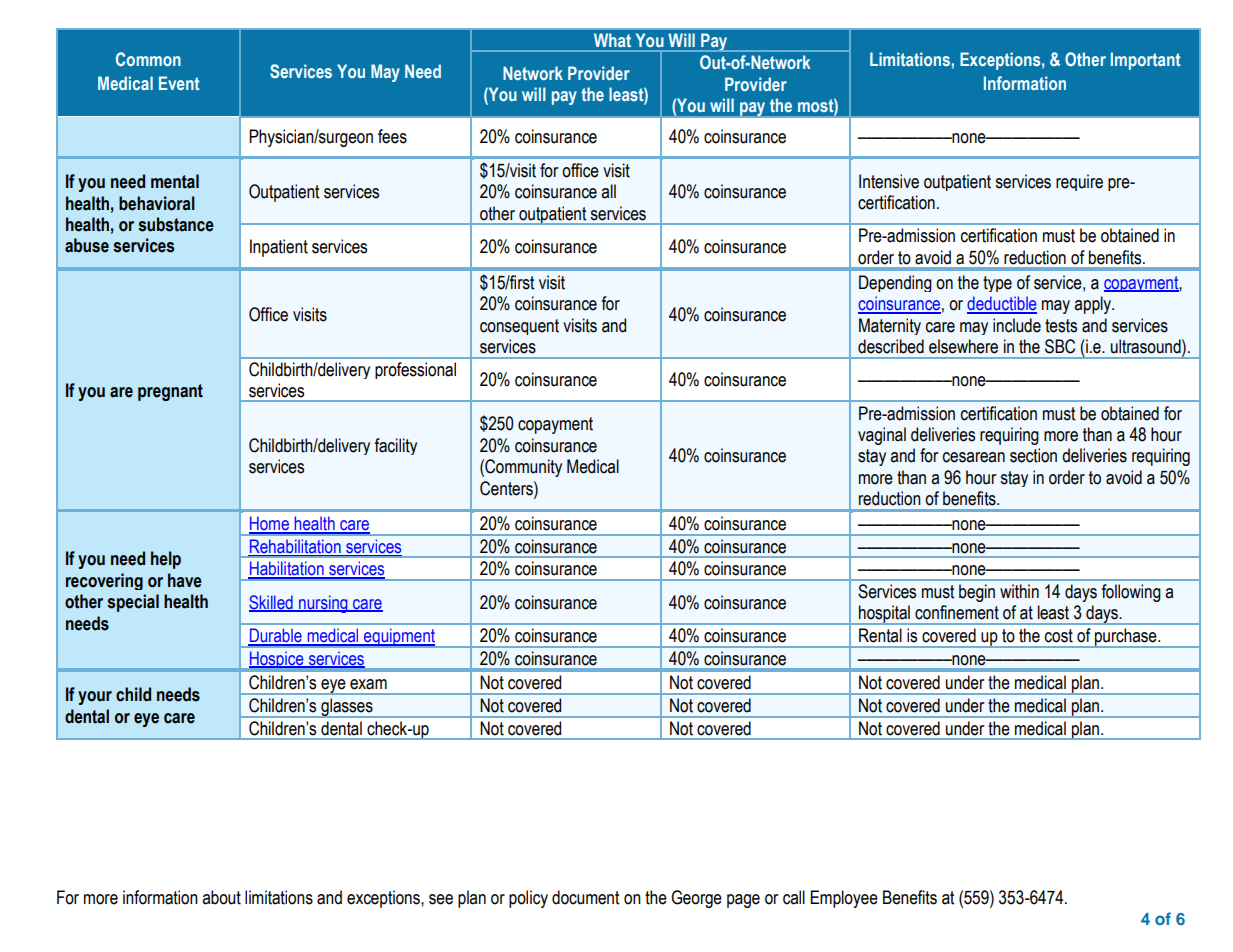  I want to click on vaginal, so click(882, 436).
